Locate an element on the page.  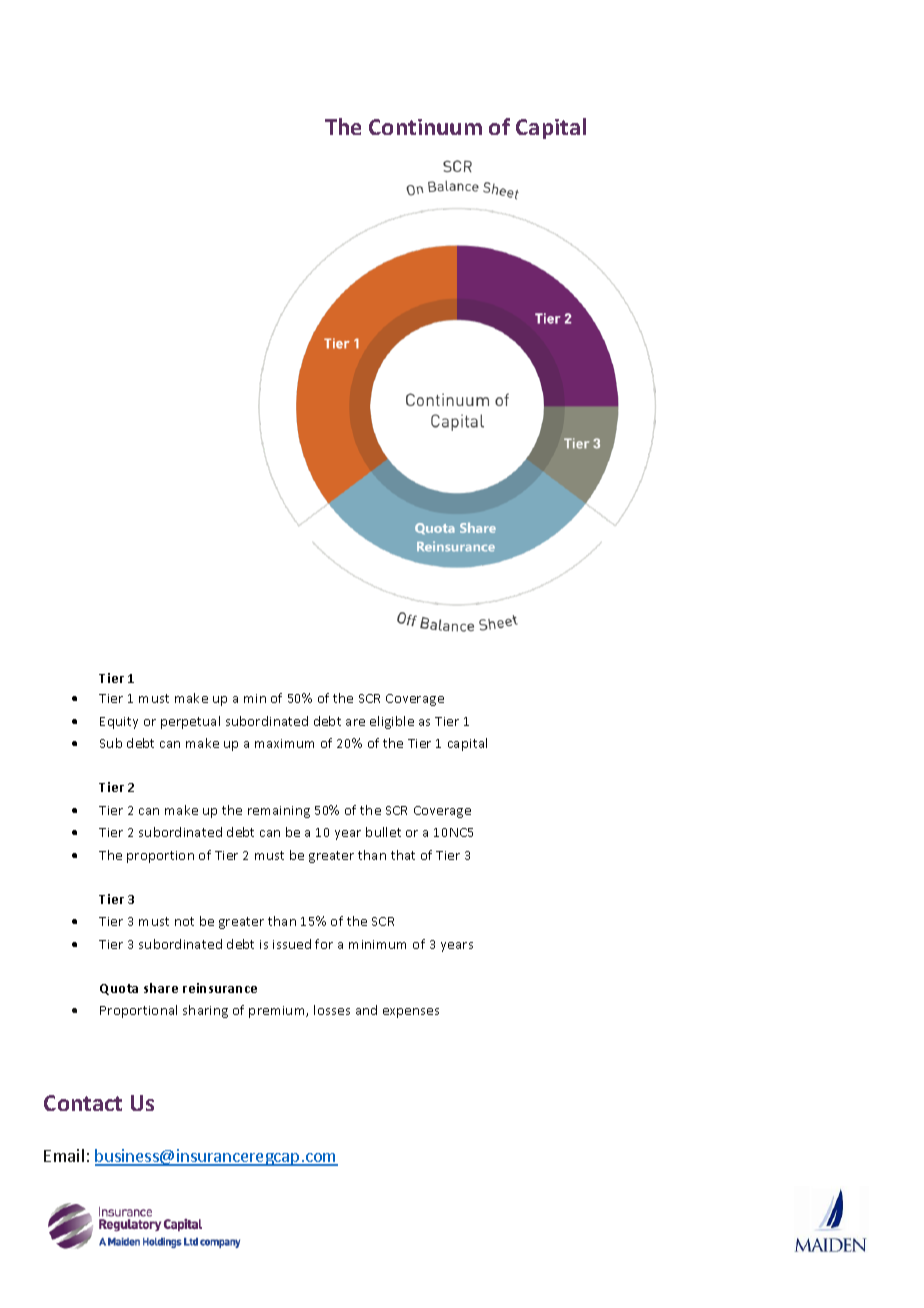
sharing is located at coordinates (205, 1011).
